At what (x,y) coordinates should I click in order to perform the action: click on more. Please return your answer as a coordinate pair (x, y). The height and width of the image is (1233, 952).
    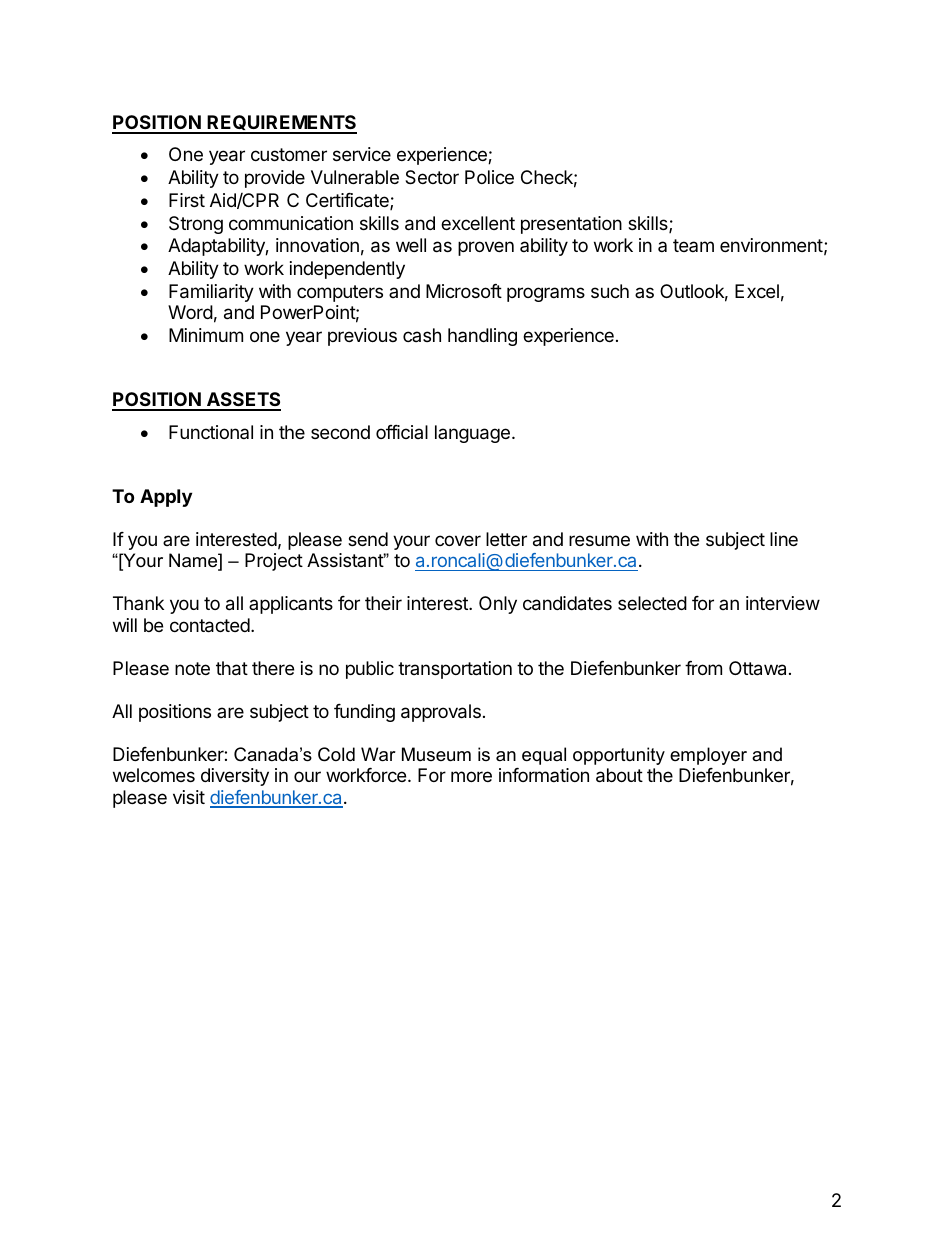
    Looking at the image, I should click on (471, 776).
